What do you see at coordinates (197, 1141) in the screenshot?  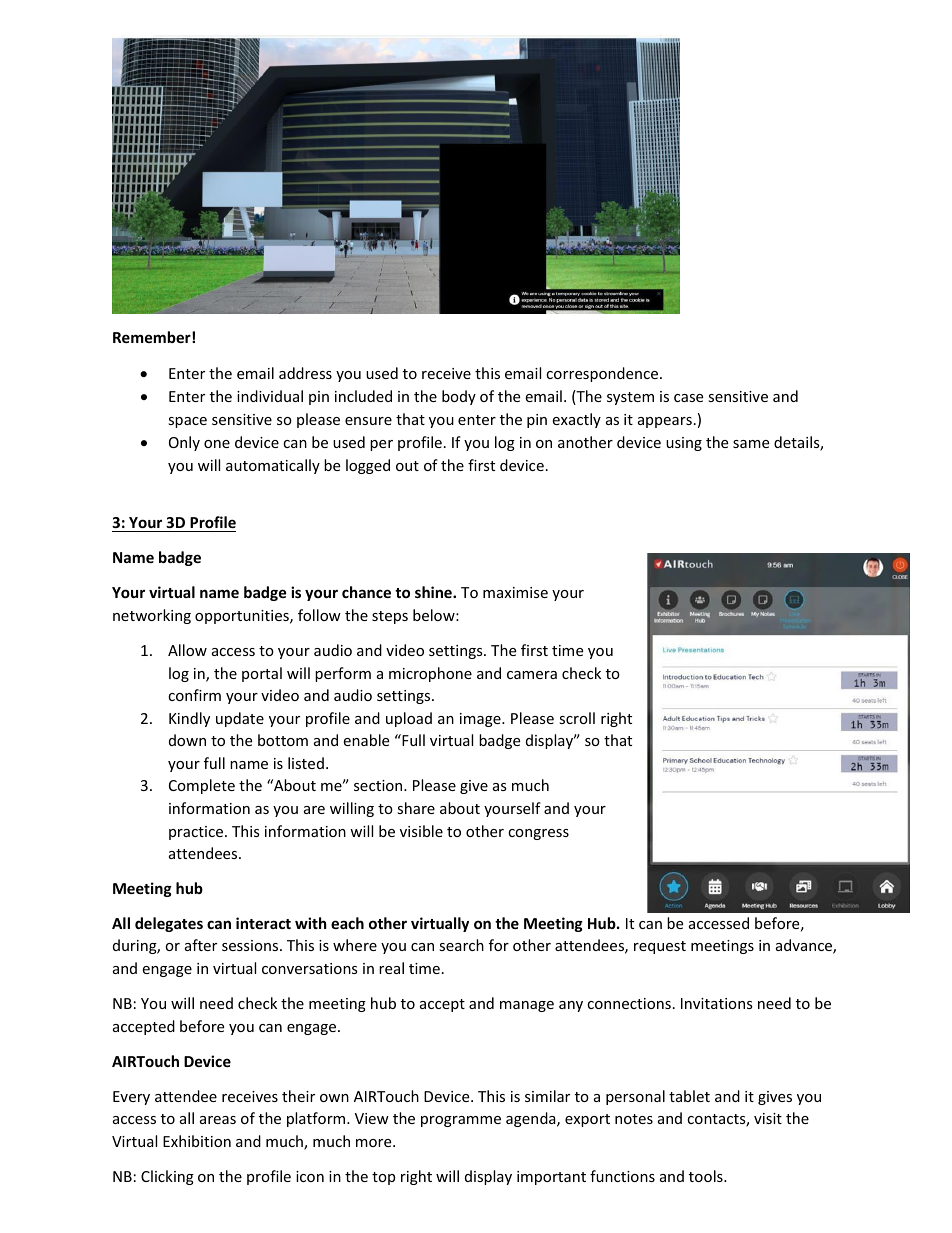 I see `Exhibition` at bounding box center [197, 1141].
